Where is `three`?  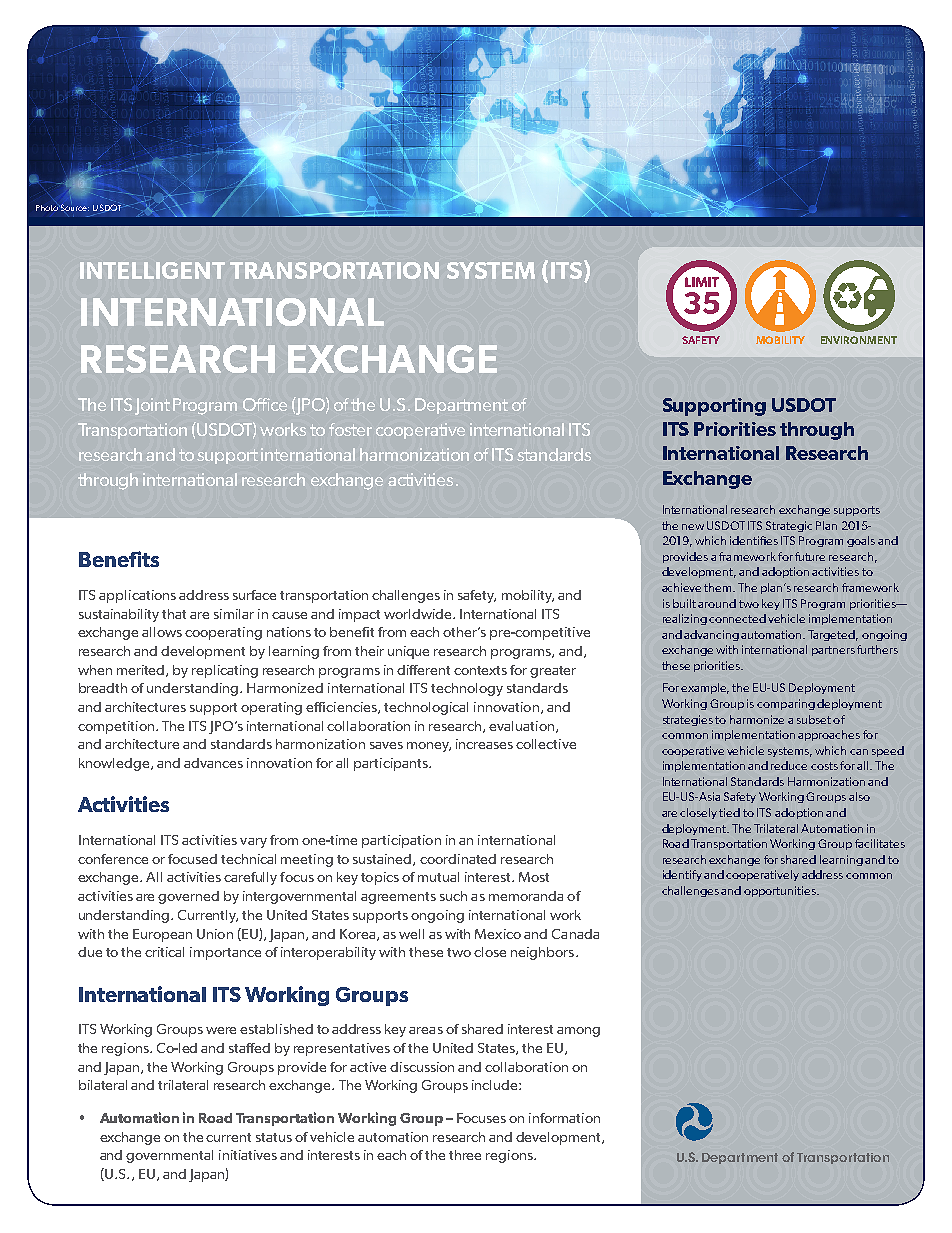 three is located at coordinates (465, 1155).
